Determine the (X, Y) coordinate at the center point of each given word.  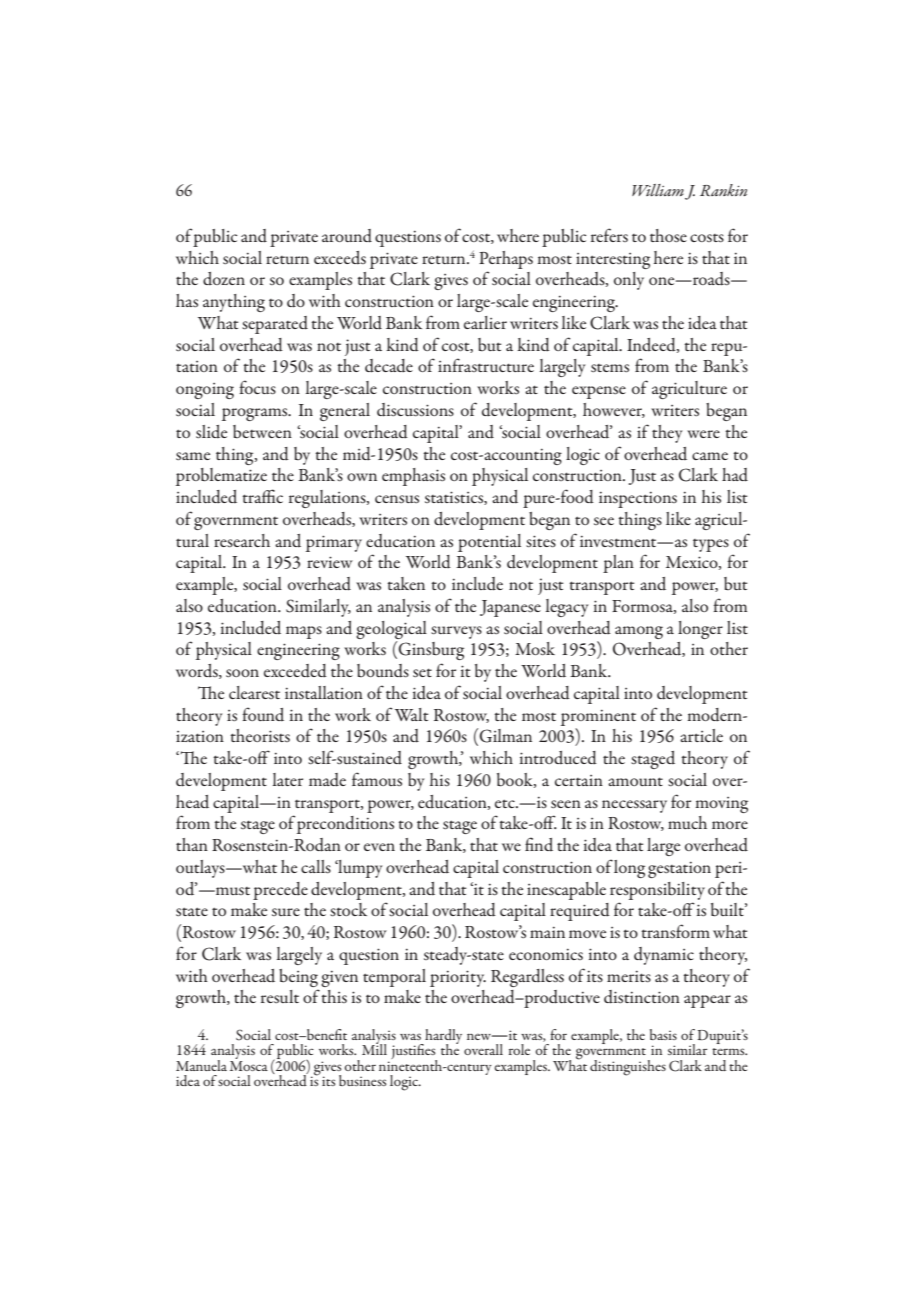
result (280, 996)
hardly (442, 1037)
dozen (224, 279)
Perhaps (506, 260)
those (668, 235)
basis (663, 1034)
